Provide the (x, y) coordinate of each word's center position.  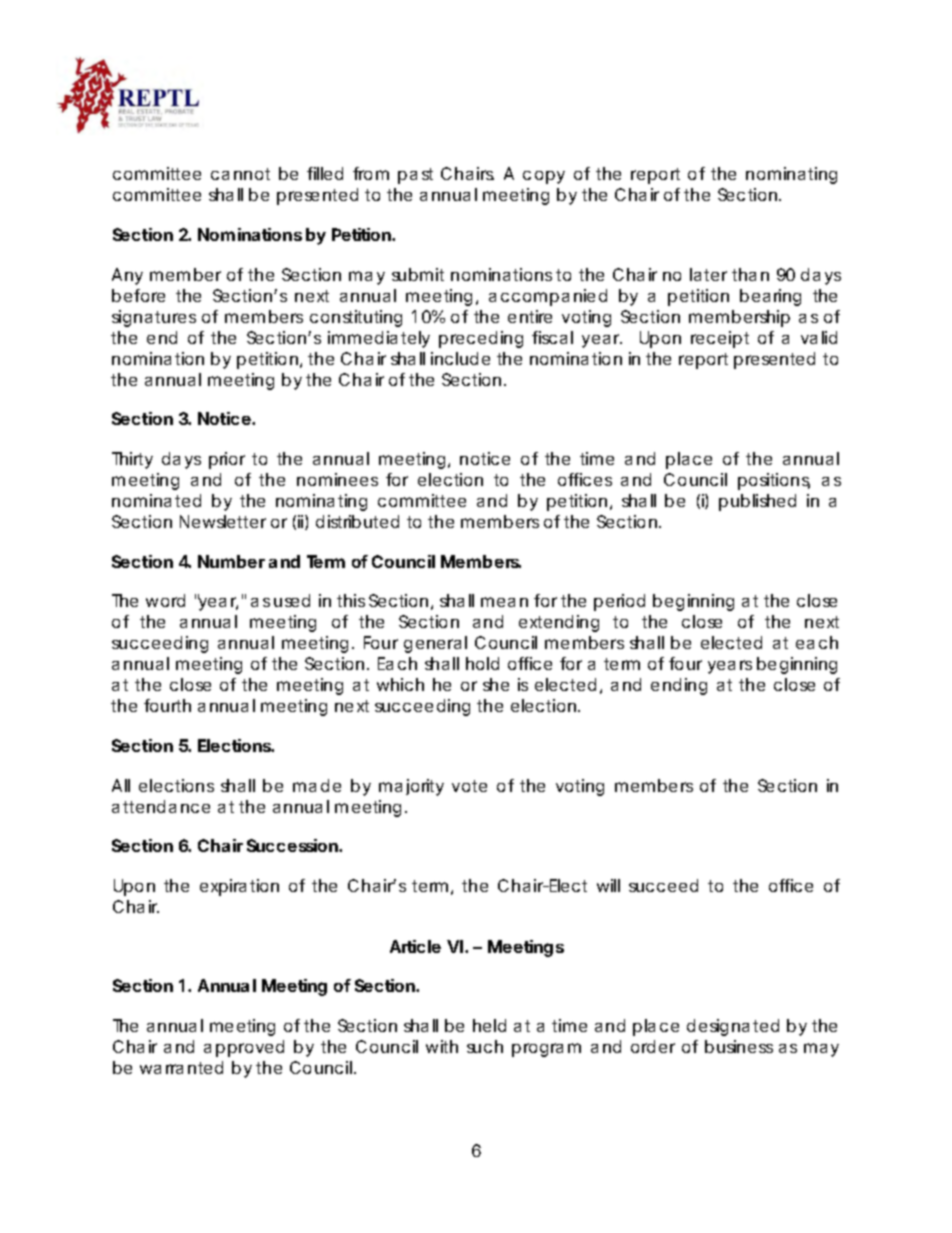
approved (244, 1048)
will (608, 885)
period (619, 602)
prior (227, 460)
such (485, 1046)
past (415, 176)
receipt (720, 339)
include (460, 358)
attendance (161, 806)
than (750, 274)
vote (469, 786)
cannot (240, 174)
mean (504, 602)
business (739, 1046)
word (165, 600)
